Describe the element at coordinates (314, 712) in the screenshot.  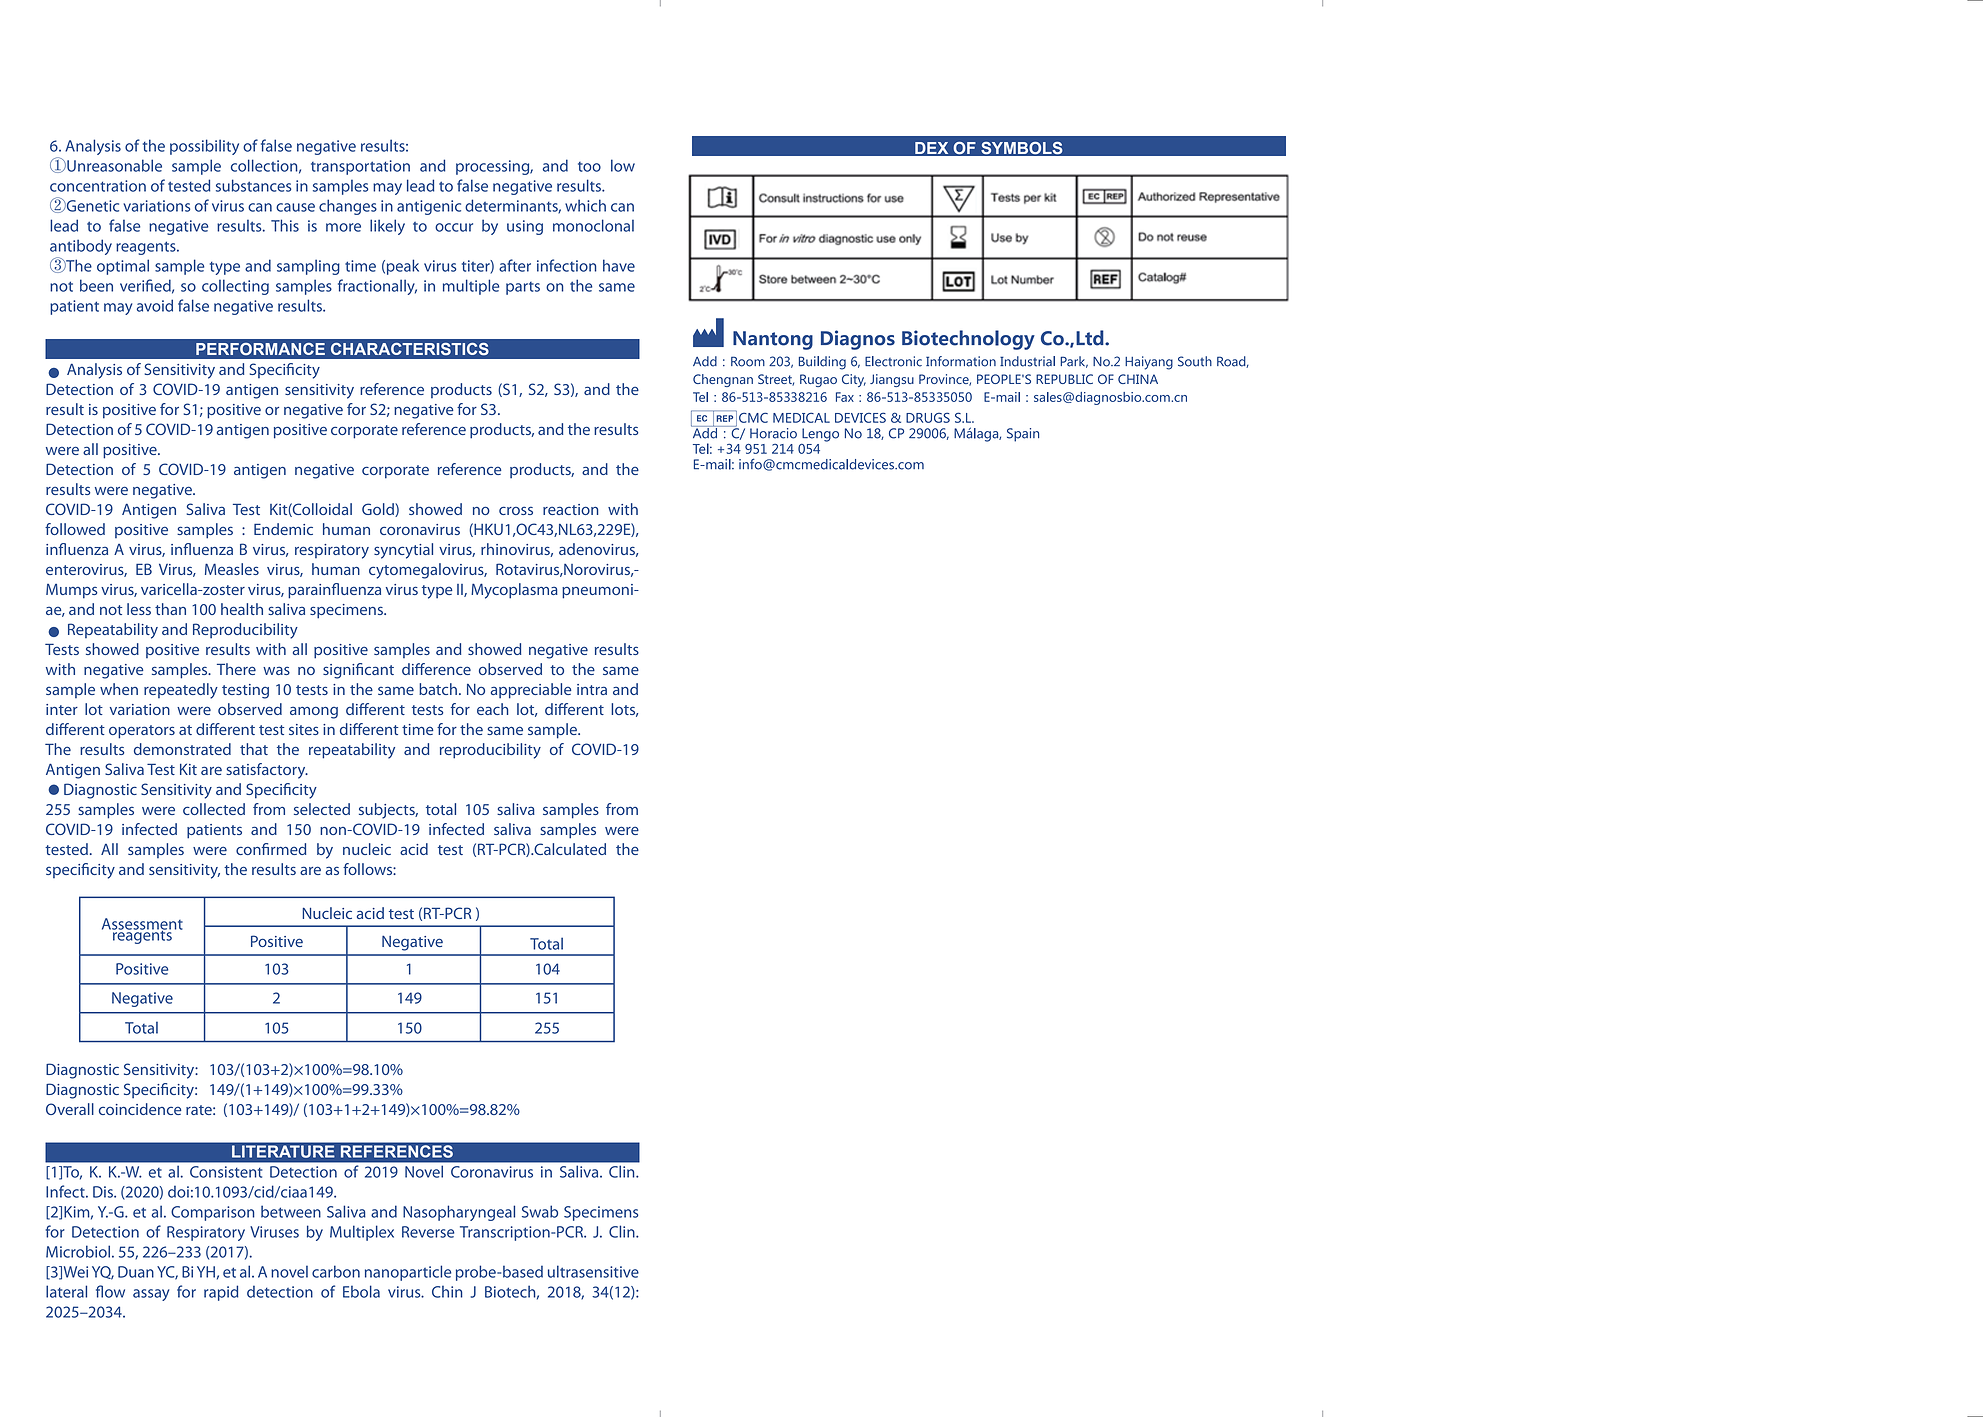
I see `among` at that location.
